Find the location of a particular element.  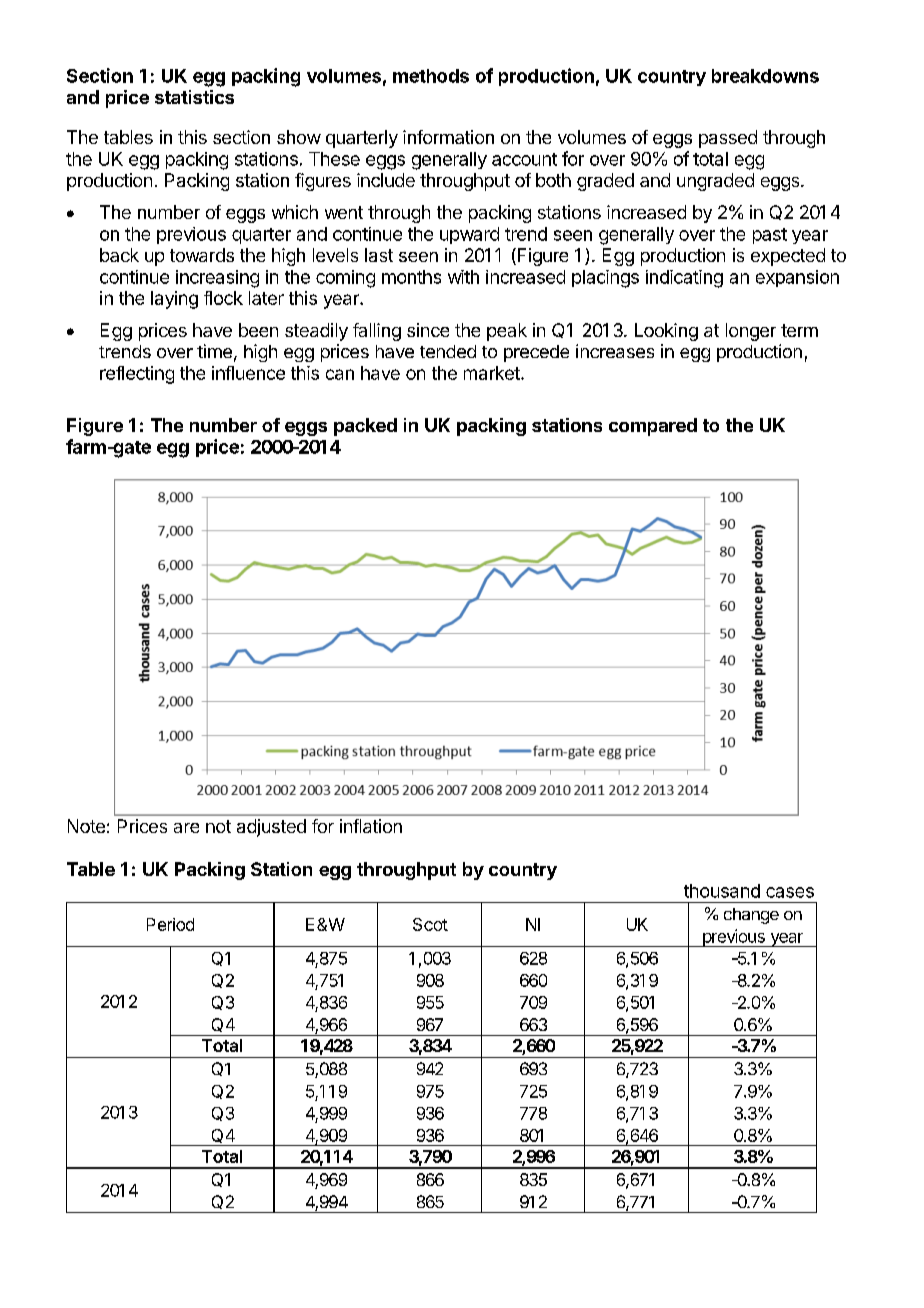

compared is located at coordinates (653, 427).
